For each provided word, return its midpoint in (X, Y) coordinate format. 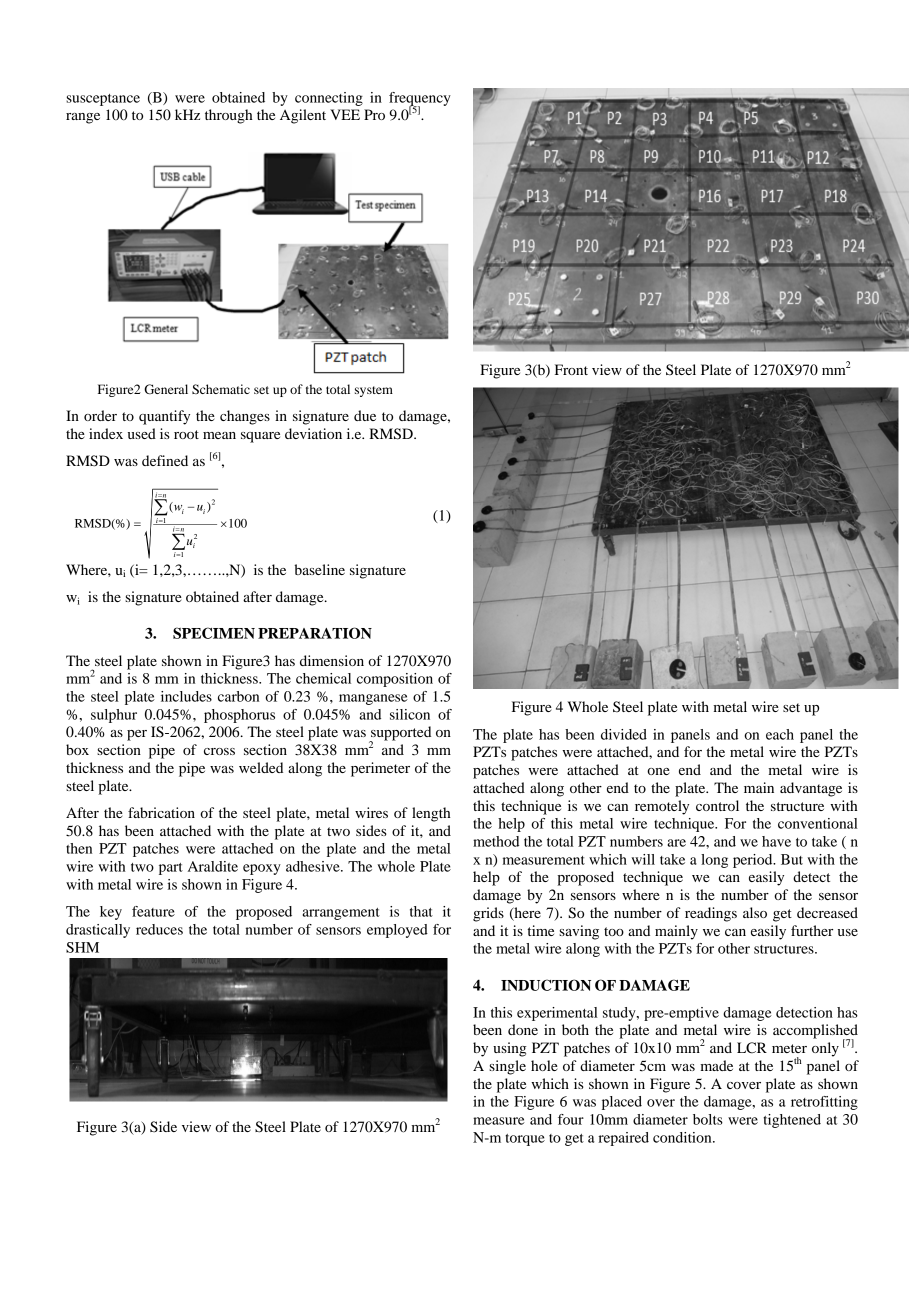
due (365, 415)
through (229, 116)
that (421, 911)
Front (571, 369)
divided (624, 734)
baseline (319, 569)
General (166, 389)
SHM (82, 947)
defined (165, 460)
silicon (410, 714)
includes (186, 696)
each (780, 734)
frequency (420, 100)
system (374, 391)
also (755, 912)
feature (153, 911)
